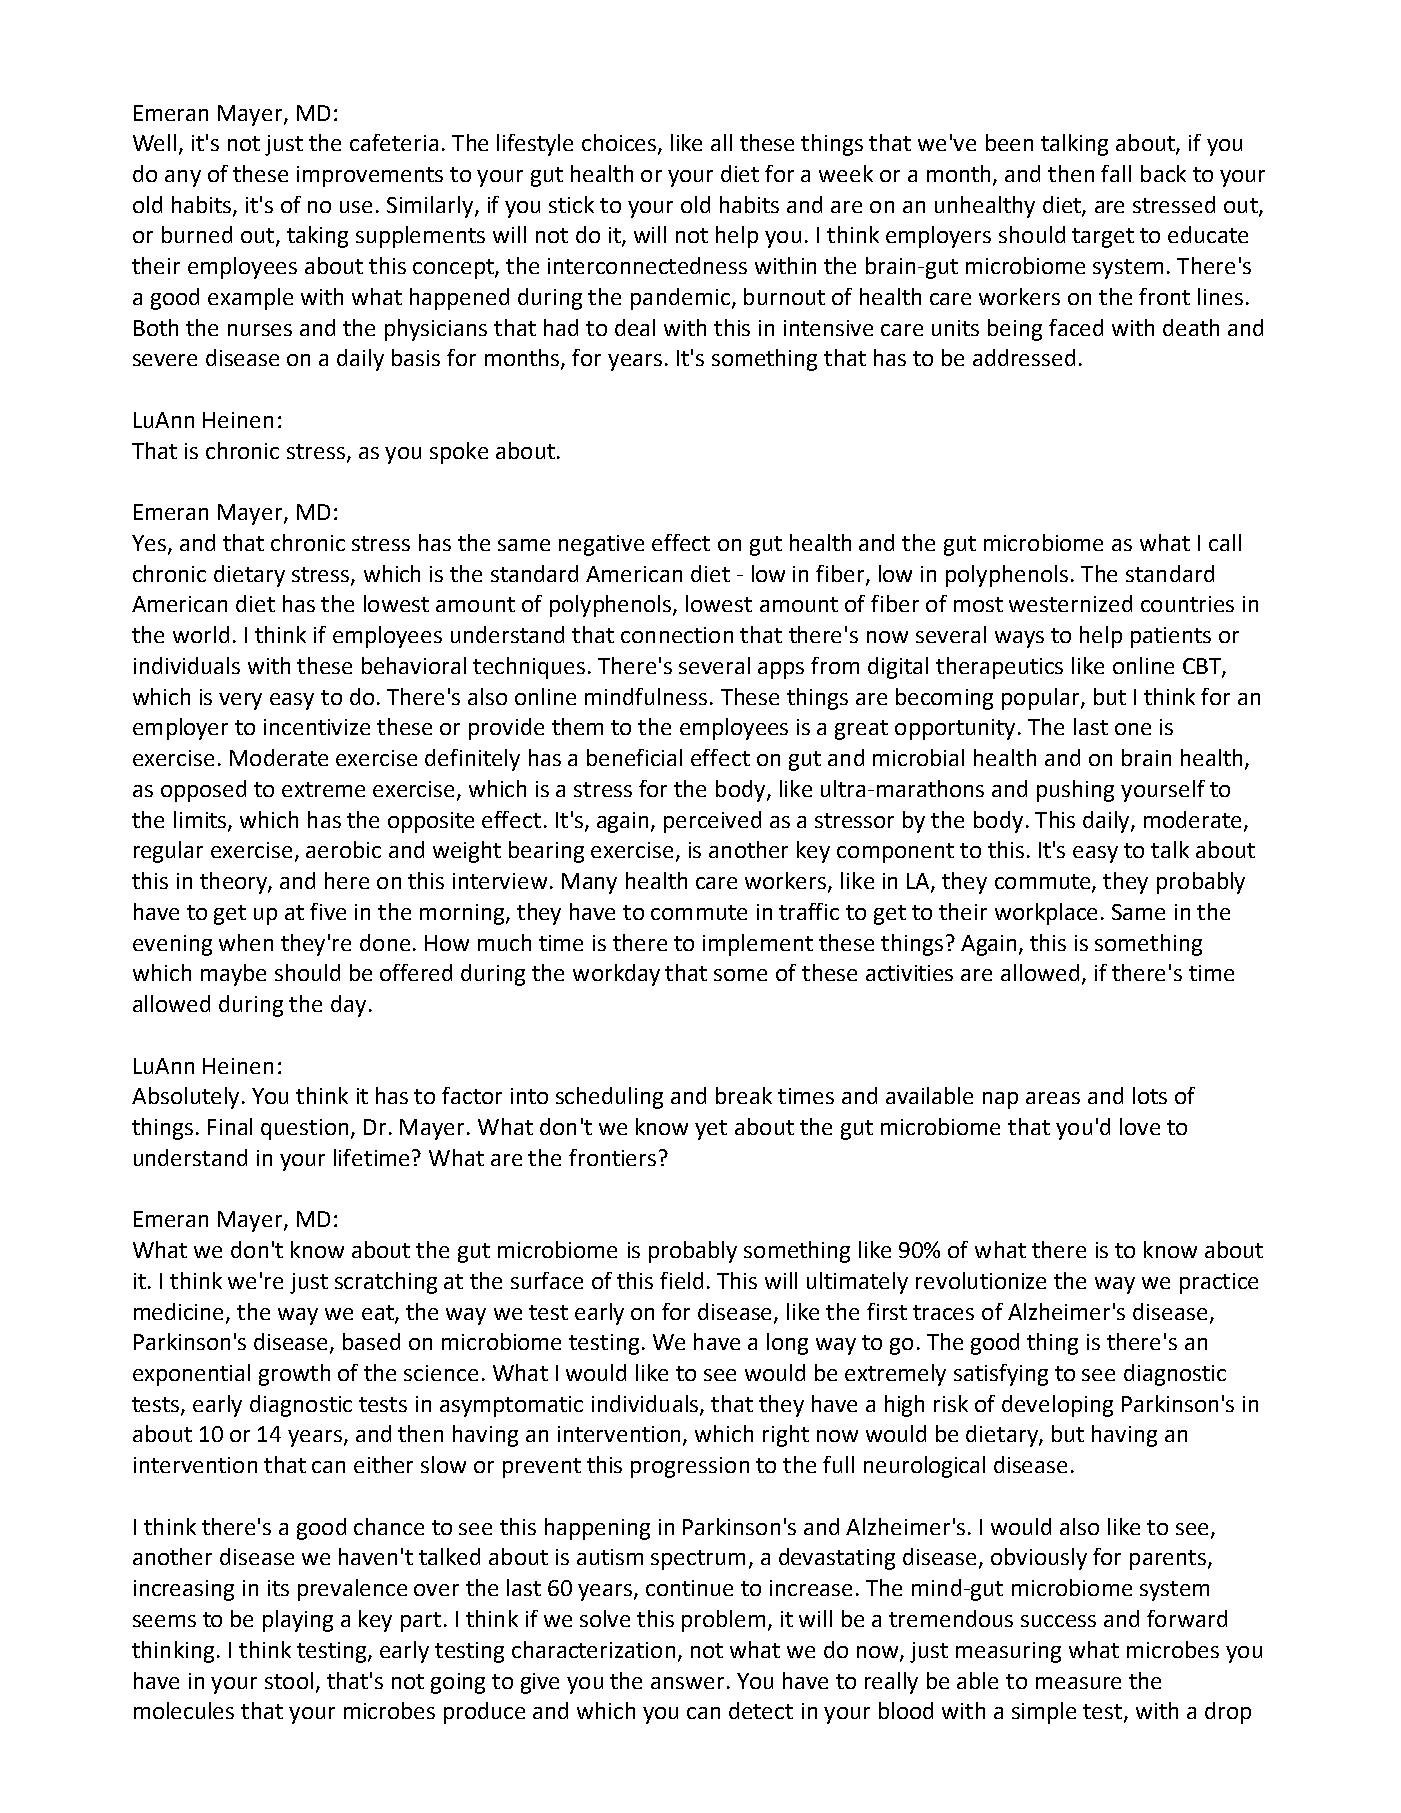 The height and width of the image is (1813, 1401). Describe the element at coordinates (1116, 173) in the image. I see `fall` at that location.
